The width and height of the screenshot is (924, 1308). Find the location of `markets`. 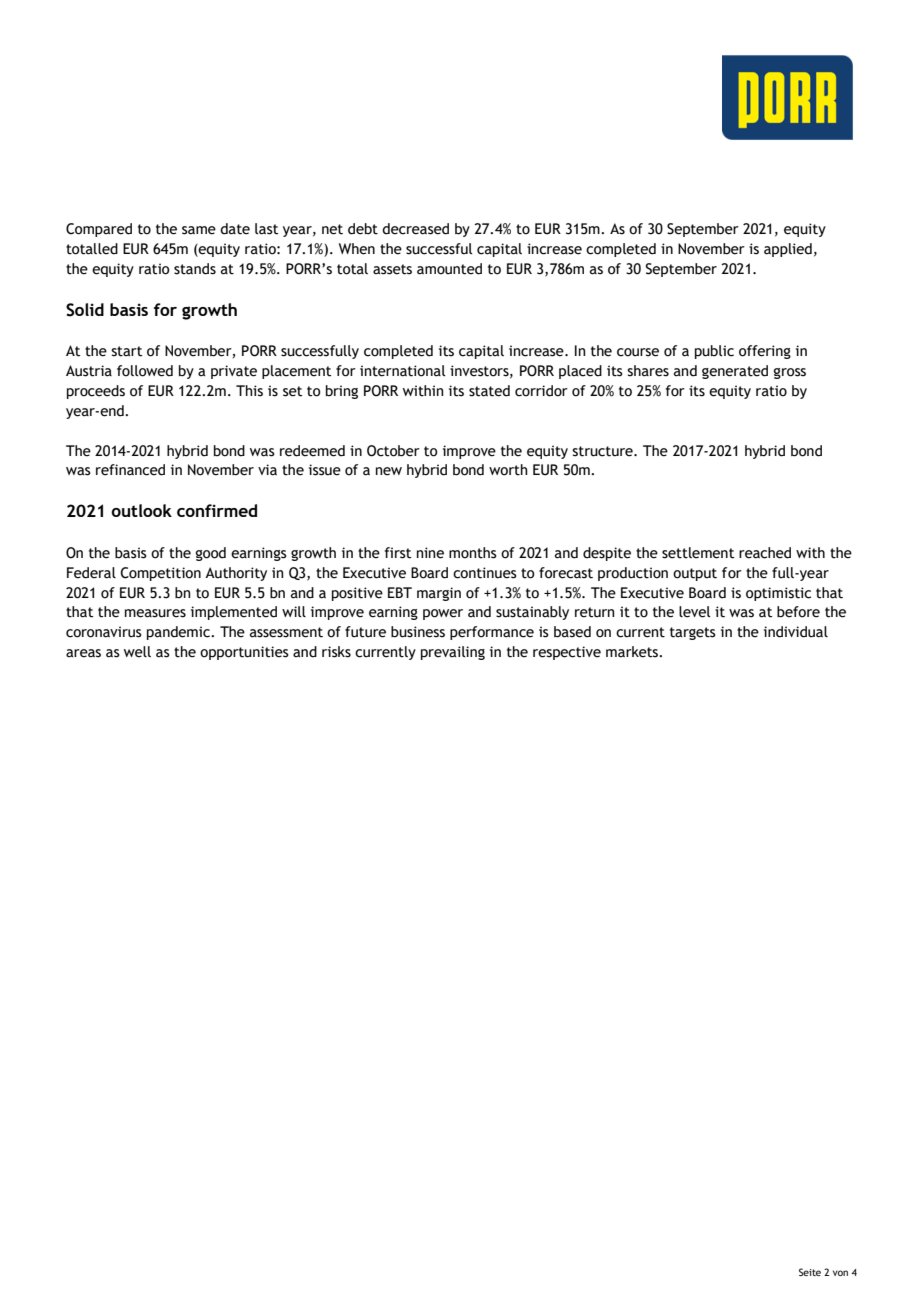

markets is located at coordinates (633, 652).
